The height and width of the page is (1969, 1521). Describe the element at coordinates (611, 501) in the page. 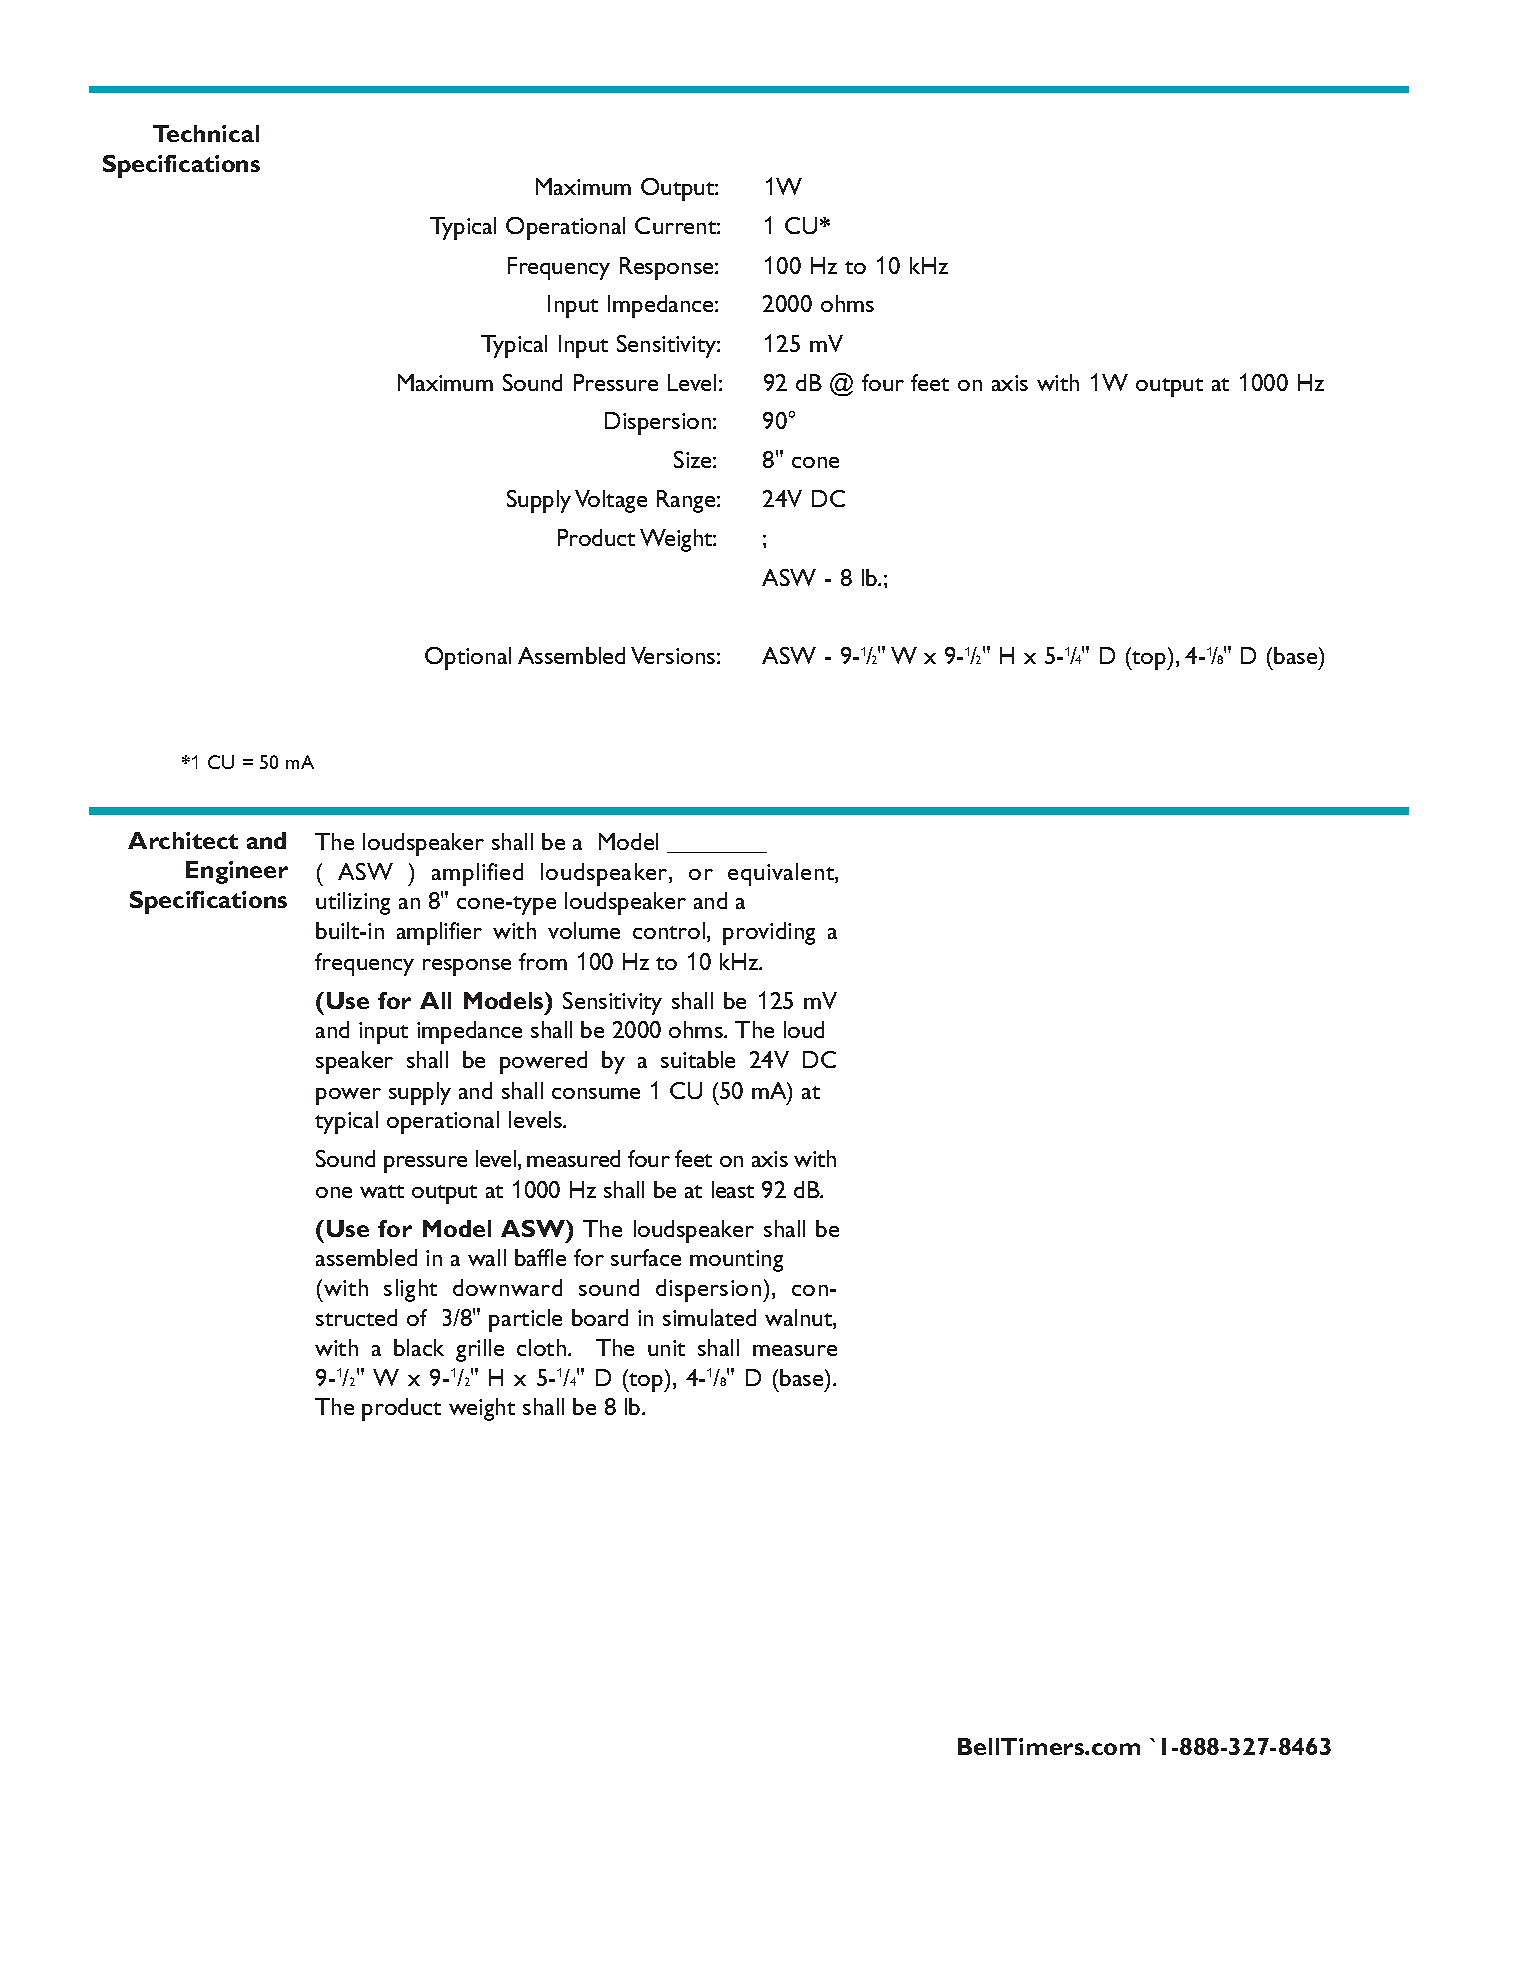

I see `Voltage` at that location.
